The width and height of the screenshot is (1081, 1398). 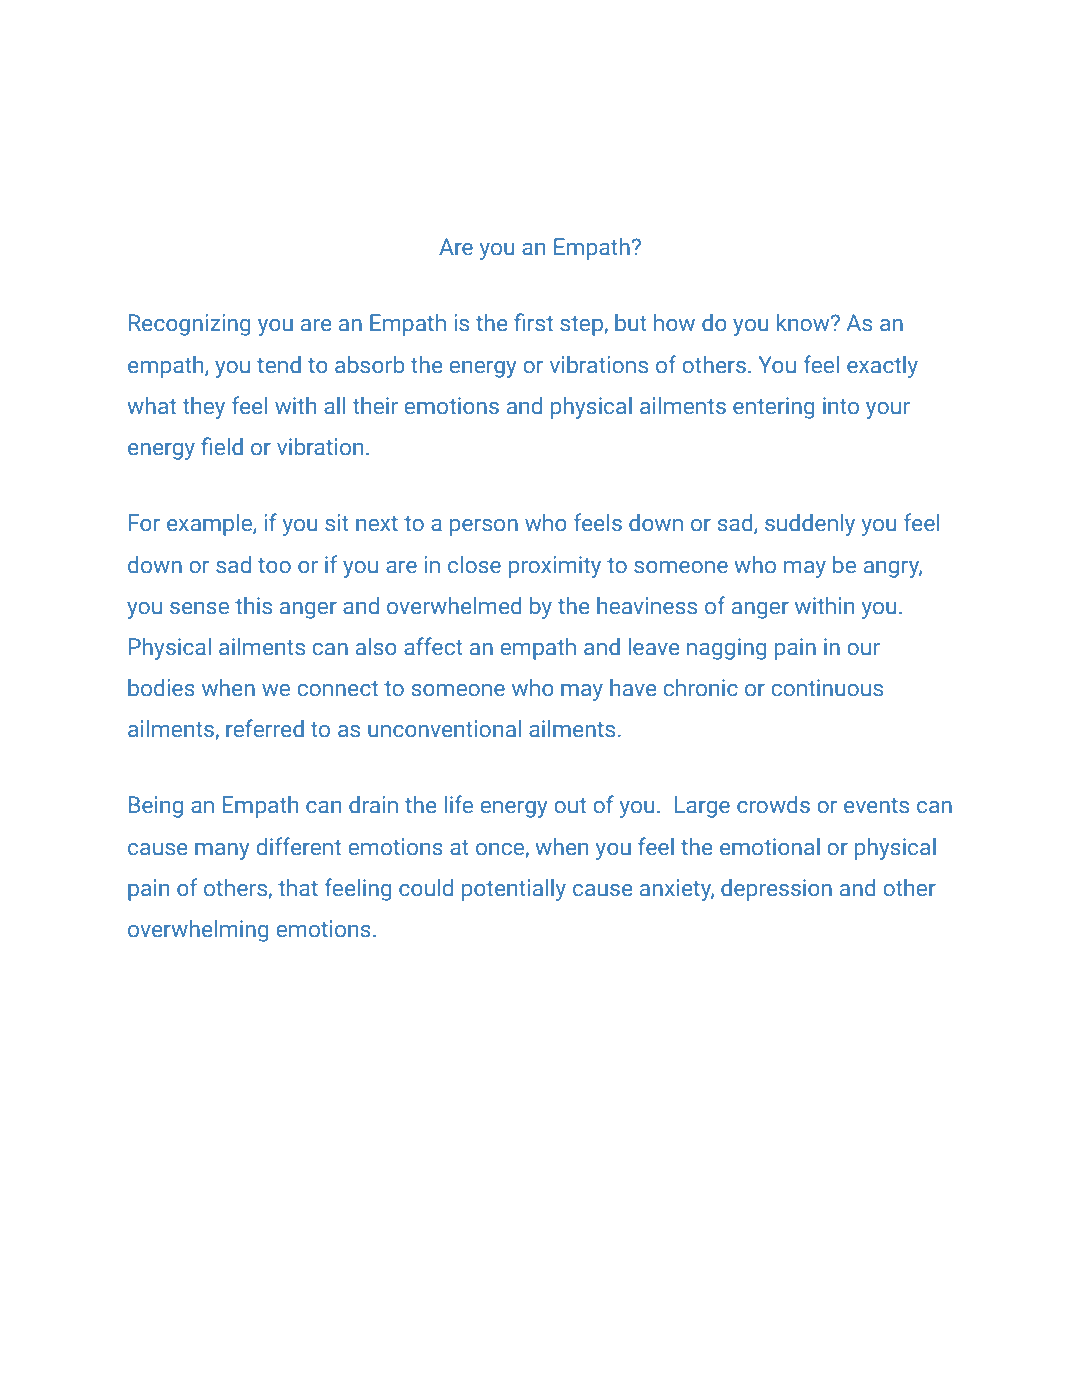 I want to click on bodies, so click(x=161, y=688).
